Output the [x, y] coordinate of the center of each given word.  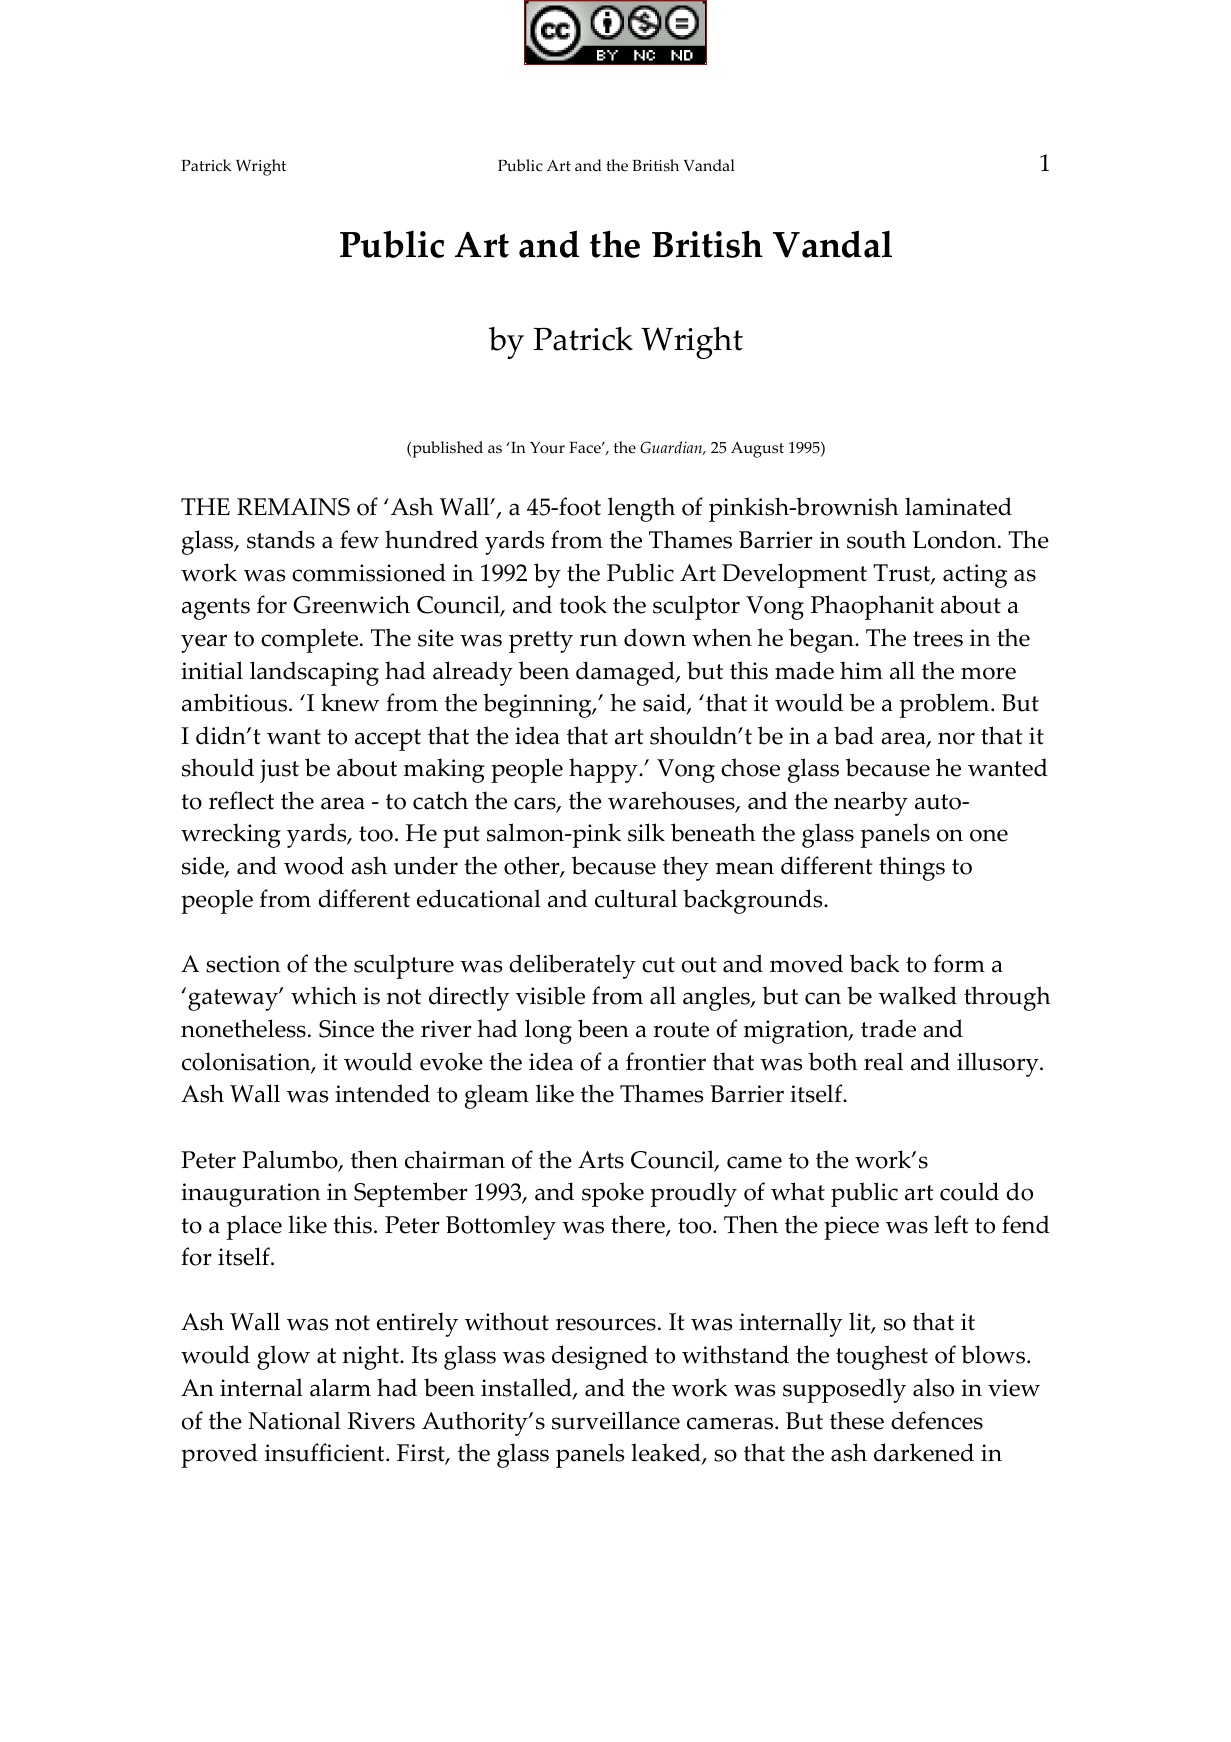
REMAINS [293, 507]
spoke [613, 1194]
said [665, 704]
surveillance [616, 1420]
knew [350, 702]
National [294, 1420]
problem [946, 705]
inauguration [250, 1195]
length [641, 509]
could [969, 1191]
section [243, 964]
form [959, 963]
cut [658, 965]
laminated [958, 506]
